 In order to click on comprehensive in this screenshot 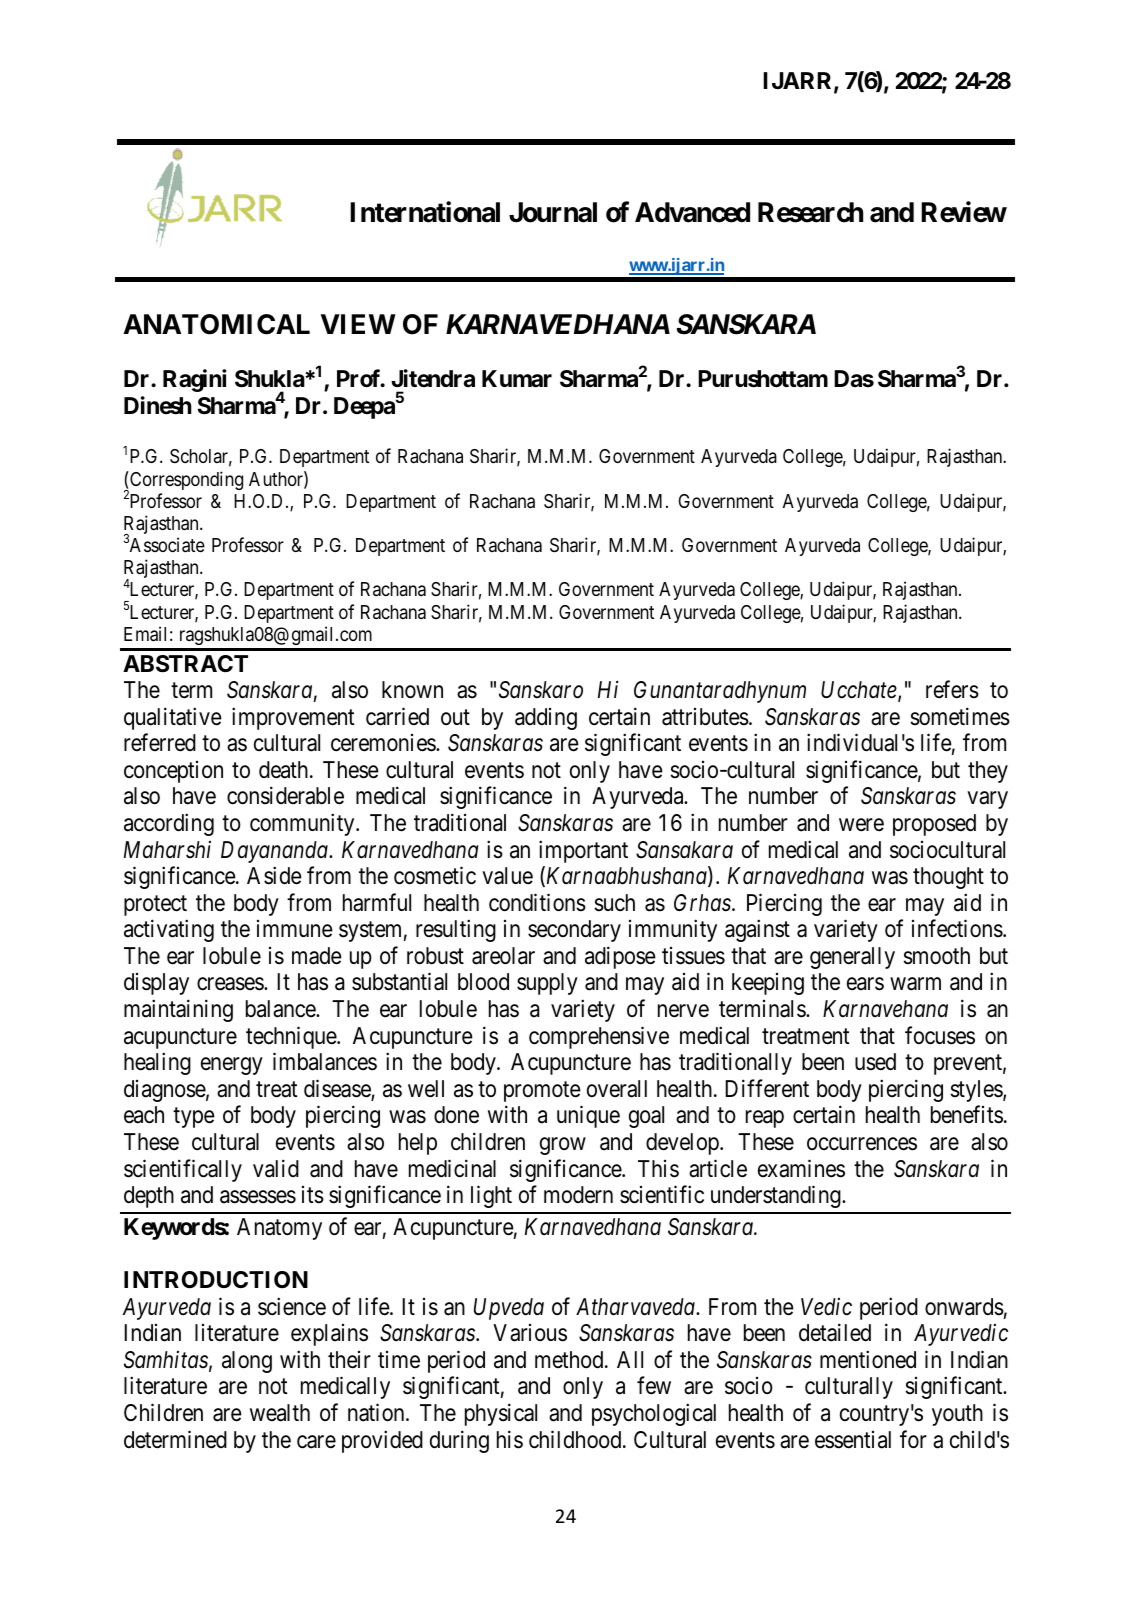, I will do `click(599, 1037)`.
